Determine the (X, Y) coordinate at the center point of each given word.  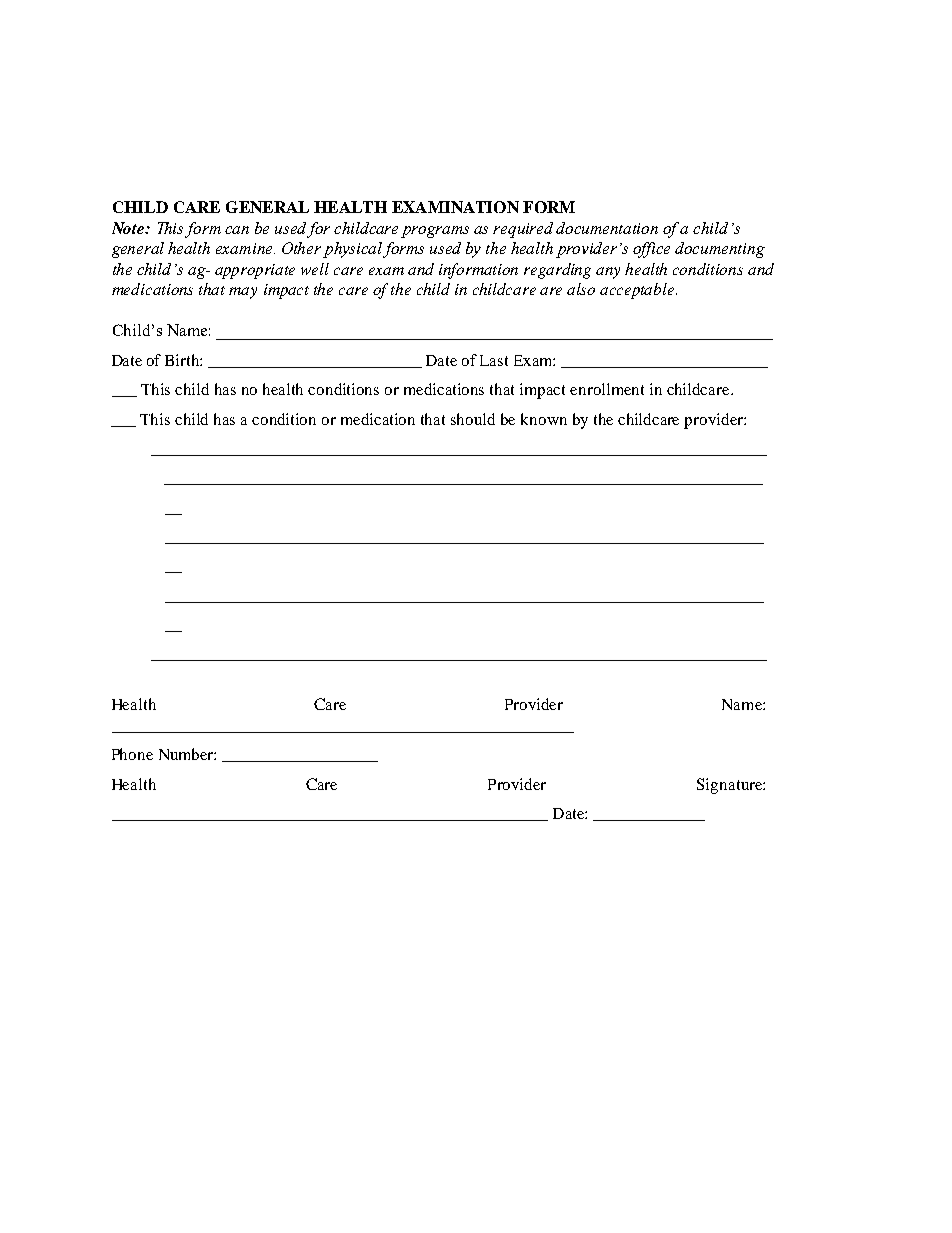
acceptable (638, 291)
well (315, 269)
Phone (132, 754)
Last (494, 360)
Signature (730, 786)
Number (187, 754)
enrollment (607, 389)
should (473, 419)
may (243, 293)
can (237, 230)
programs (435, 232)
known (544, 419)
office (651, 250)
